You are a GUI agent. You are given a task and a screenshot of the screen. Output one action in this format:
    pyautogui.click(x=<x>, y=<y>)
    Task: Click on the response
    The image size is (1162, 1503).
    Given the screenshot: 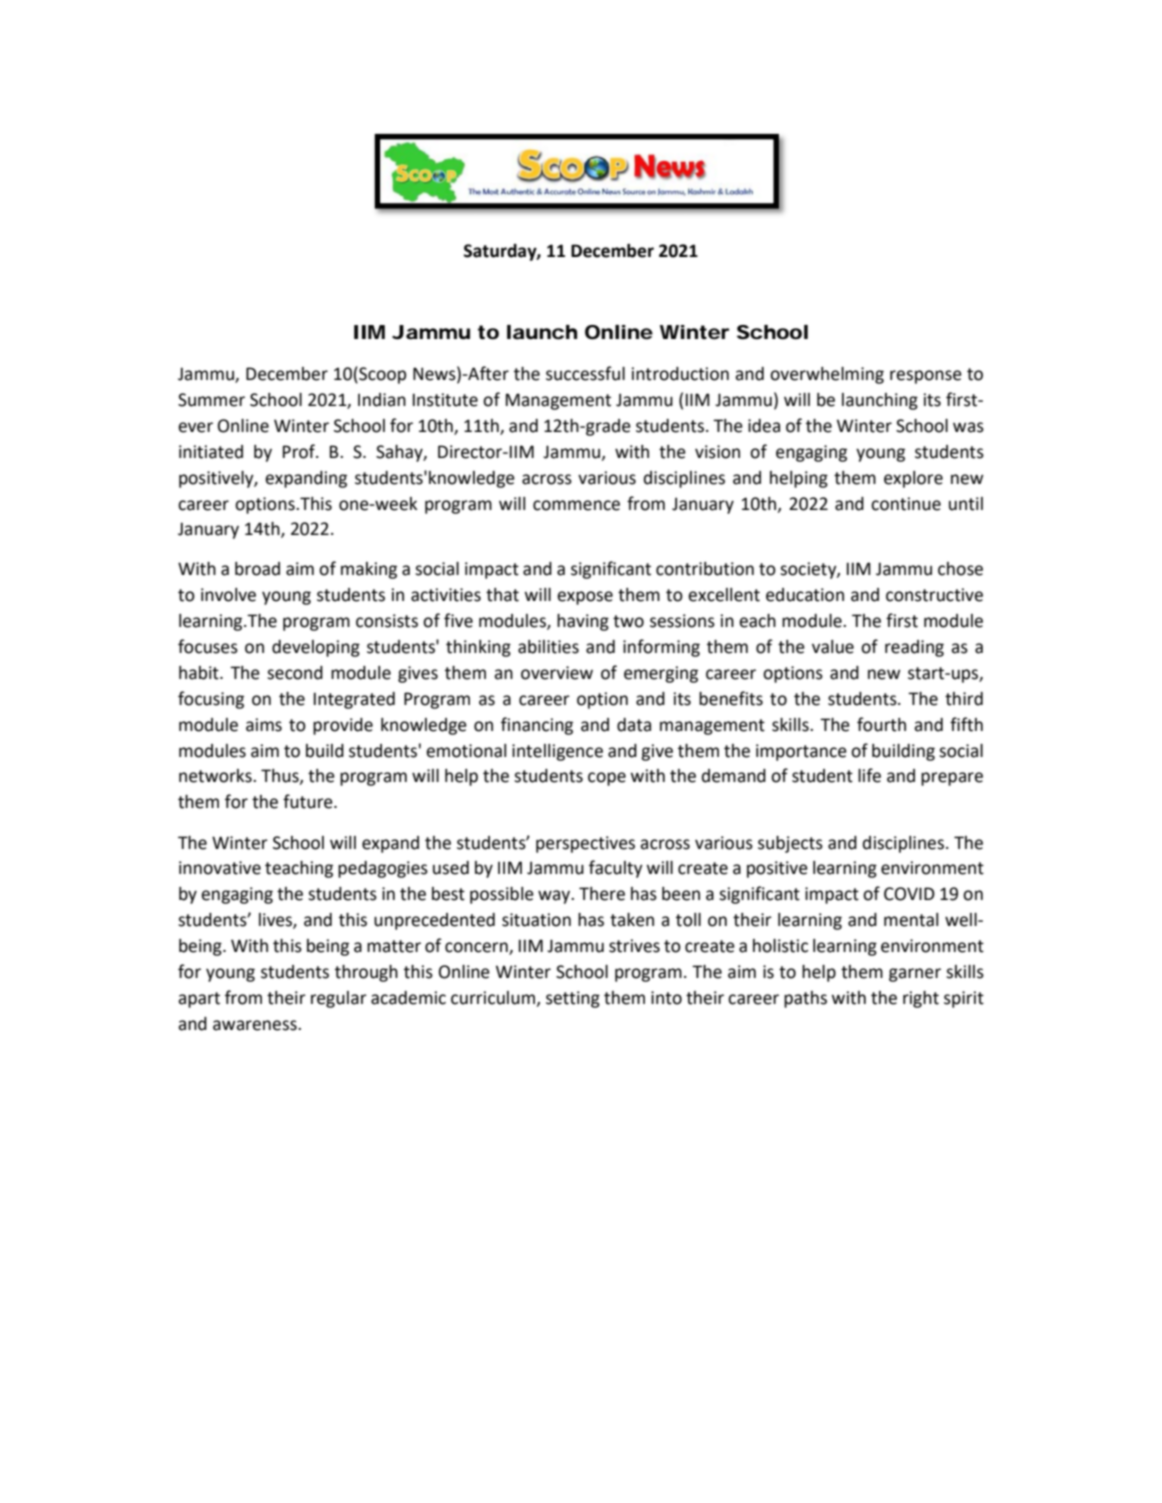 What is the action you would take?
    pyautogui.click(x=926, y=377)
